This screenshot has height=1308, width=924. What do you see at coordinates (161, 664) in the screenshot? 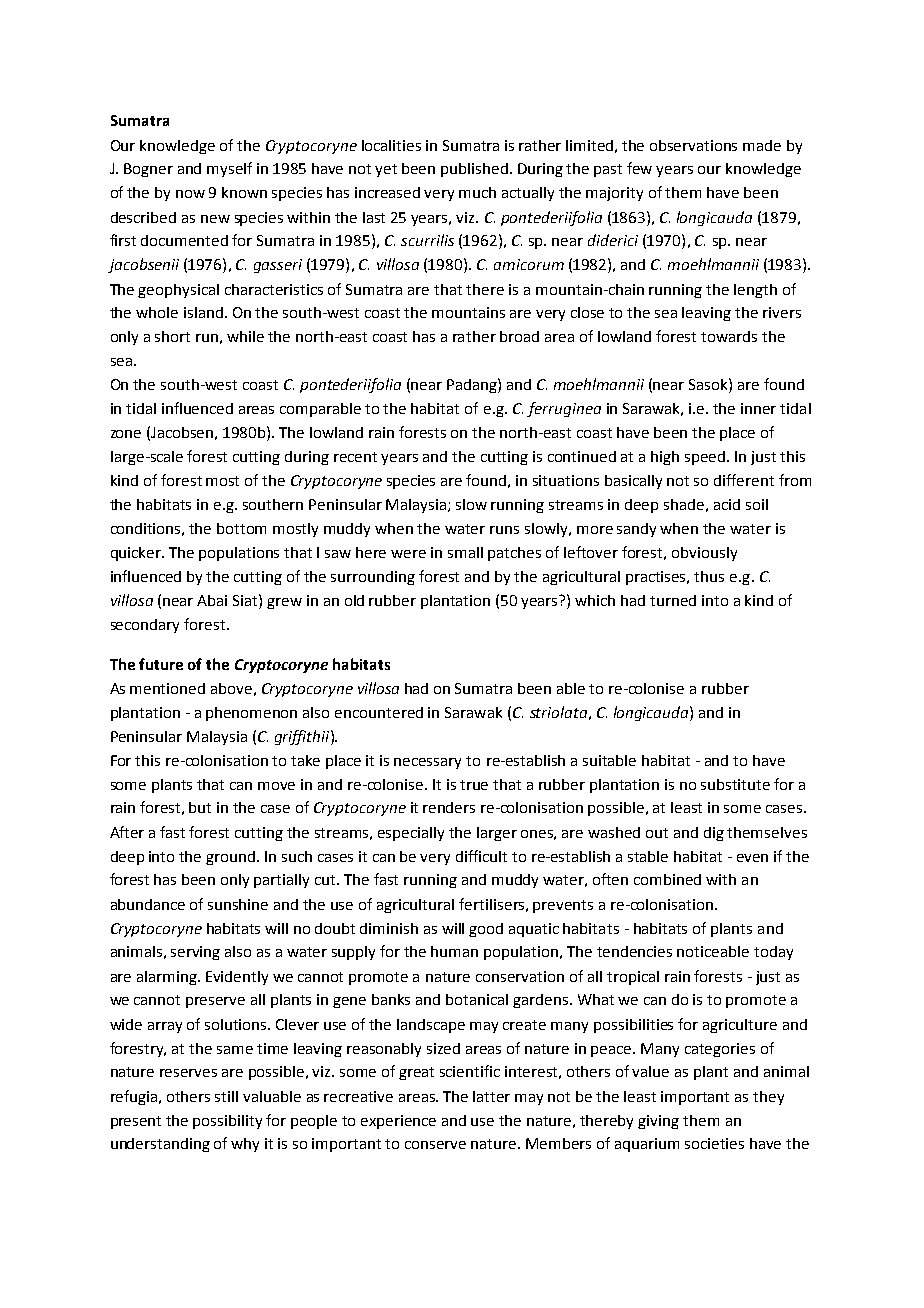
I see `future` at bounding box center [161, 664].
